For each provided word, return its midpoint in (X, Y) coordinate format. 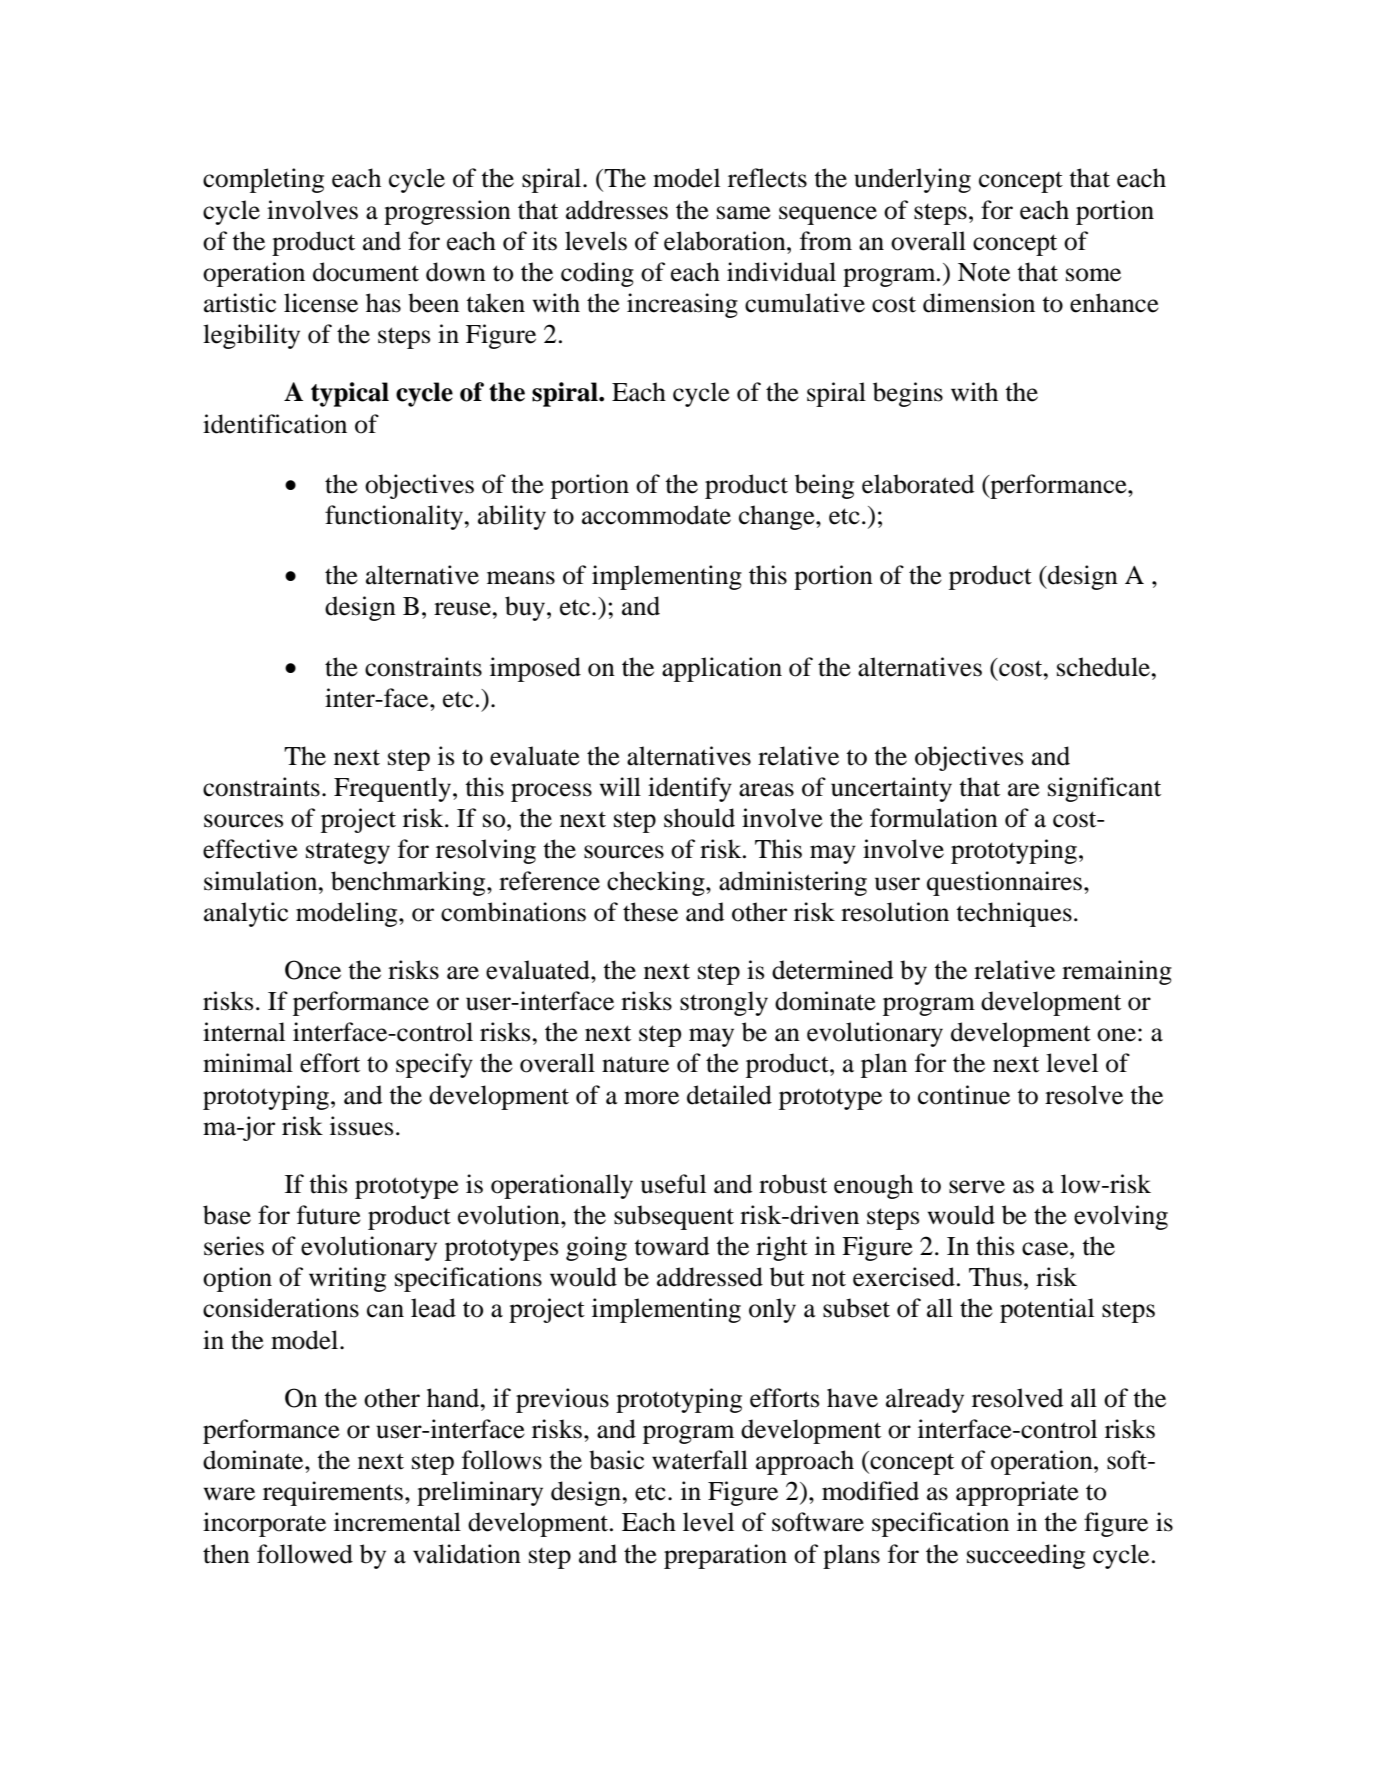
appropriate (1017, 1493)
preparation (725, 1556)
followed (305, 1554)
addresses (617, 210)
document (366, 272)
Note (984, 272)
